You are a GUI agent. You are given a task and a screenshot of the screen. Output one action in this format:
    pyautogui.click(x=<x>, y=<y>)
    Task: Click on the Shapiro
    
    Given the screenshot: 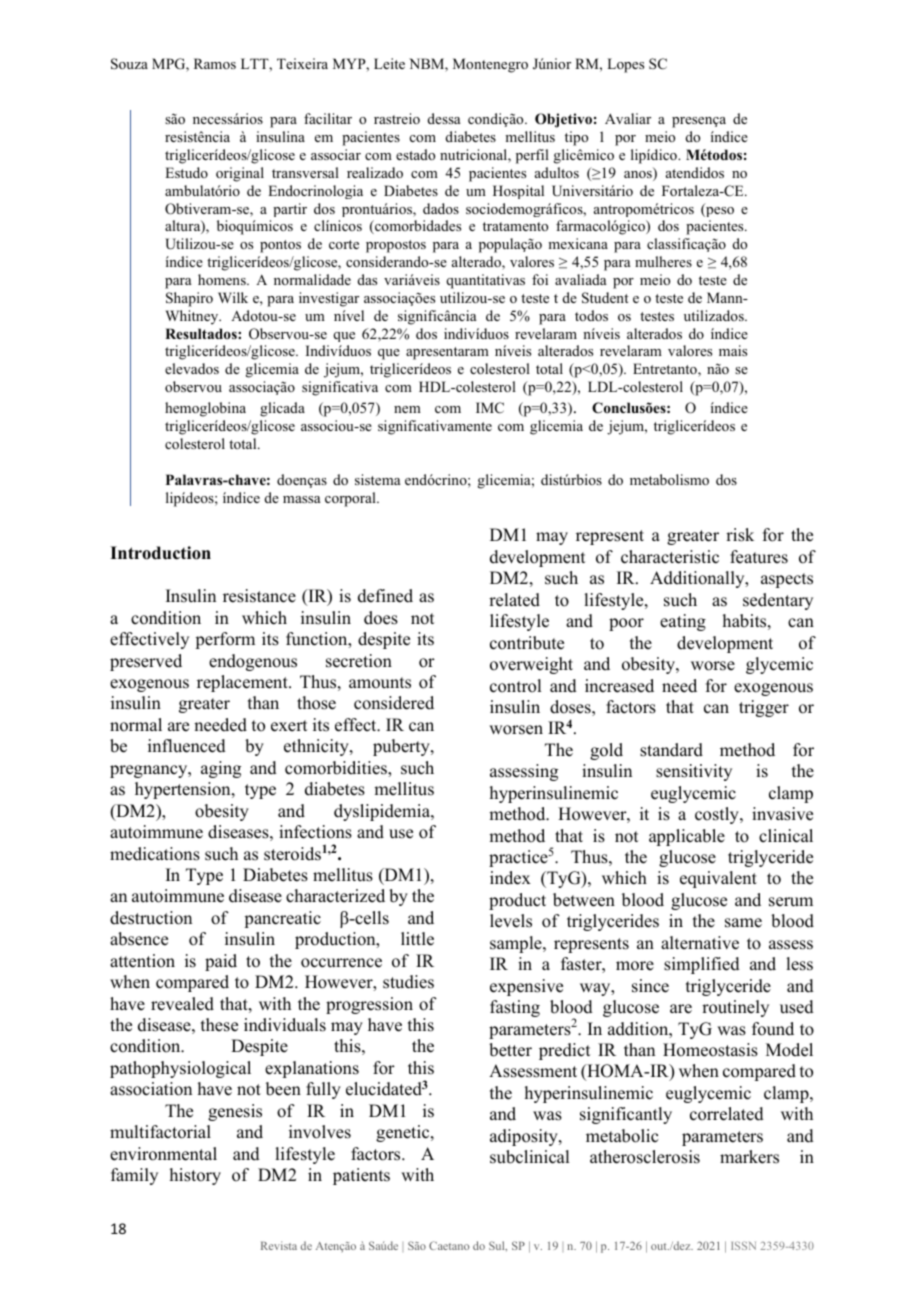 What is the action you would take?
    pyautogui.click(x=189, y=299)
